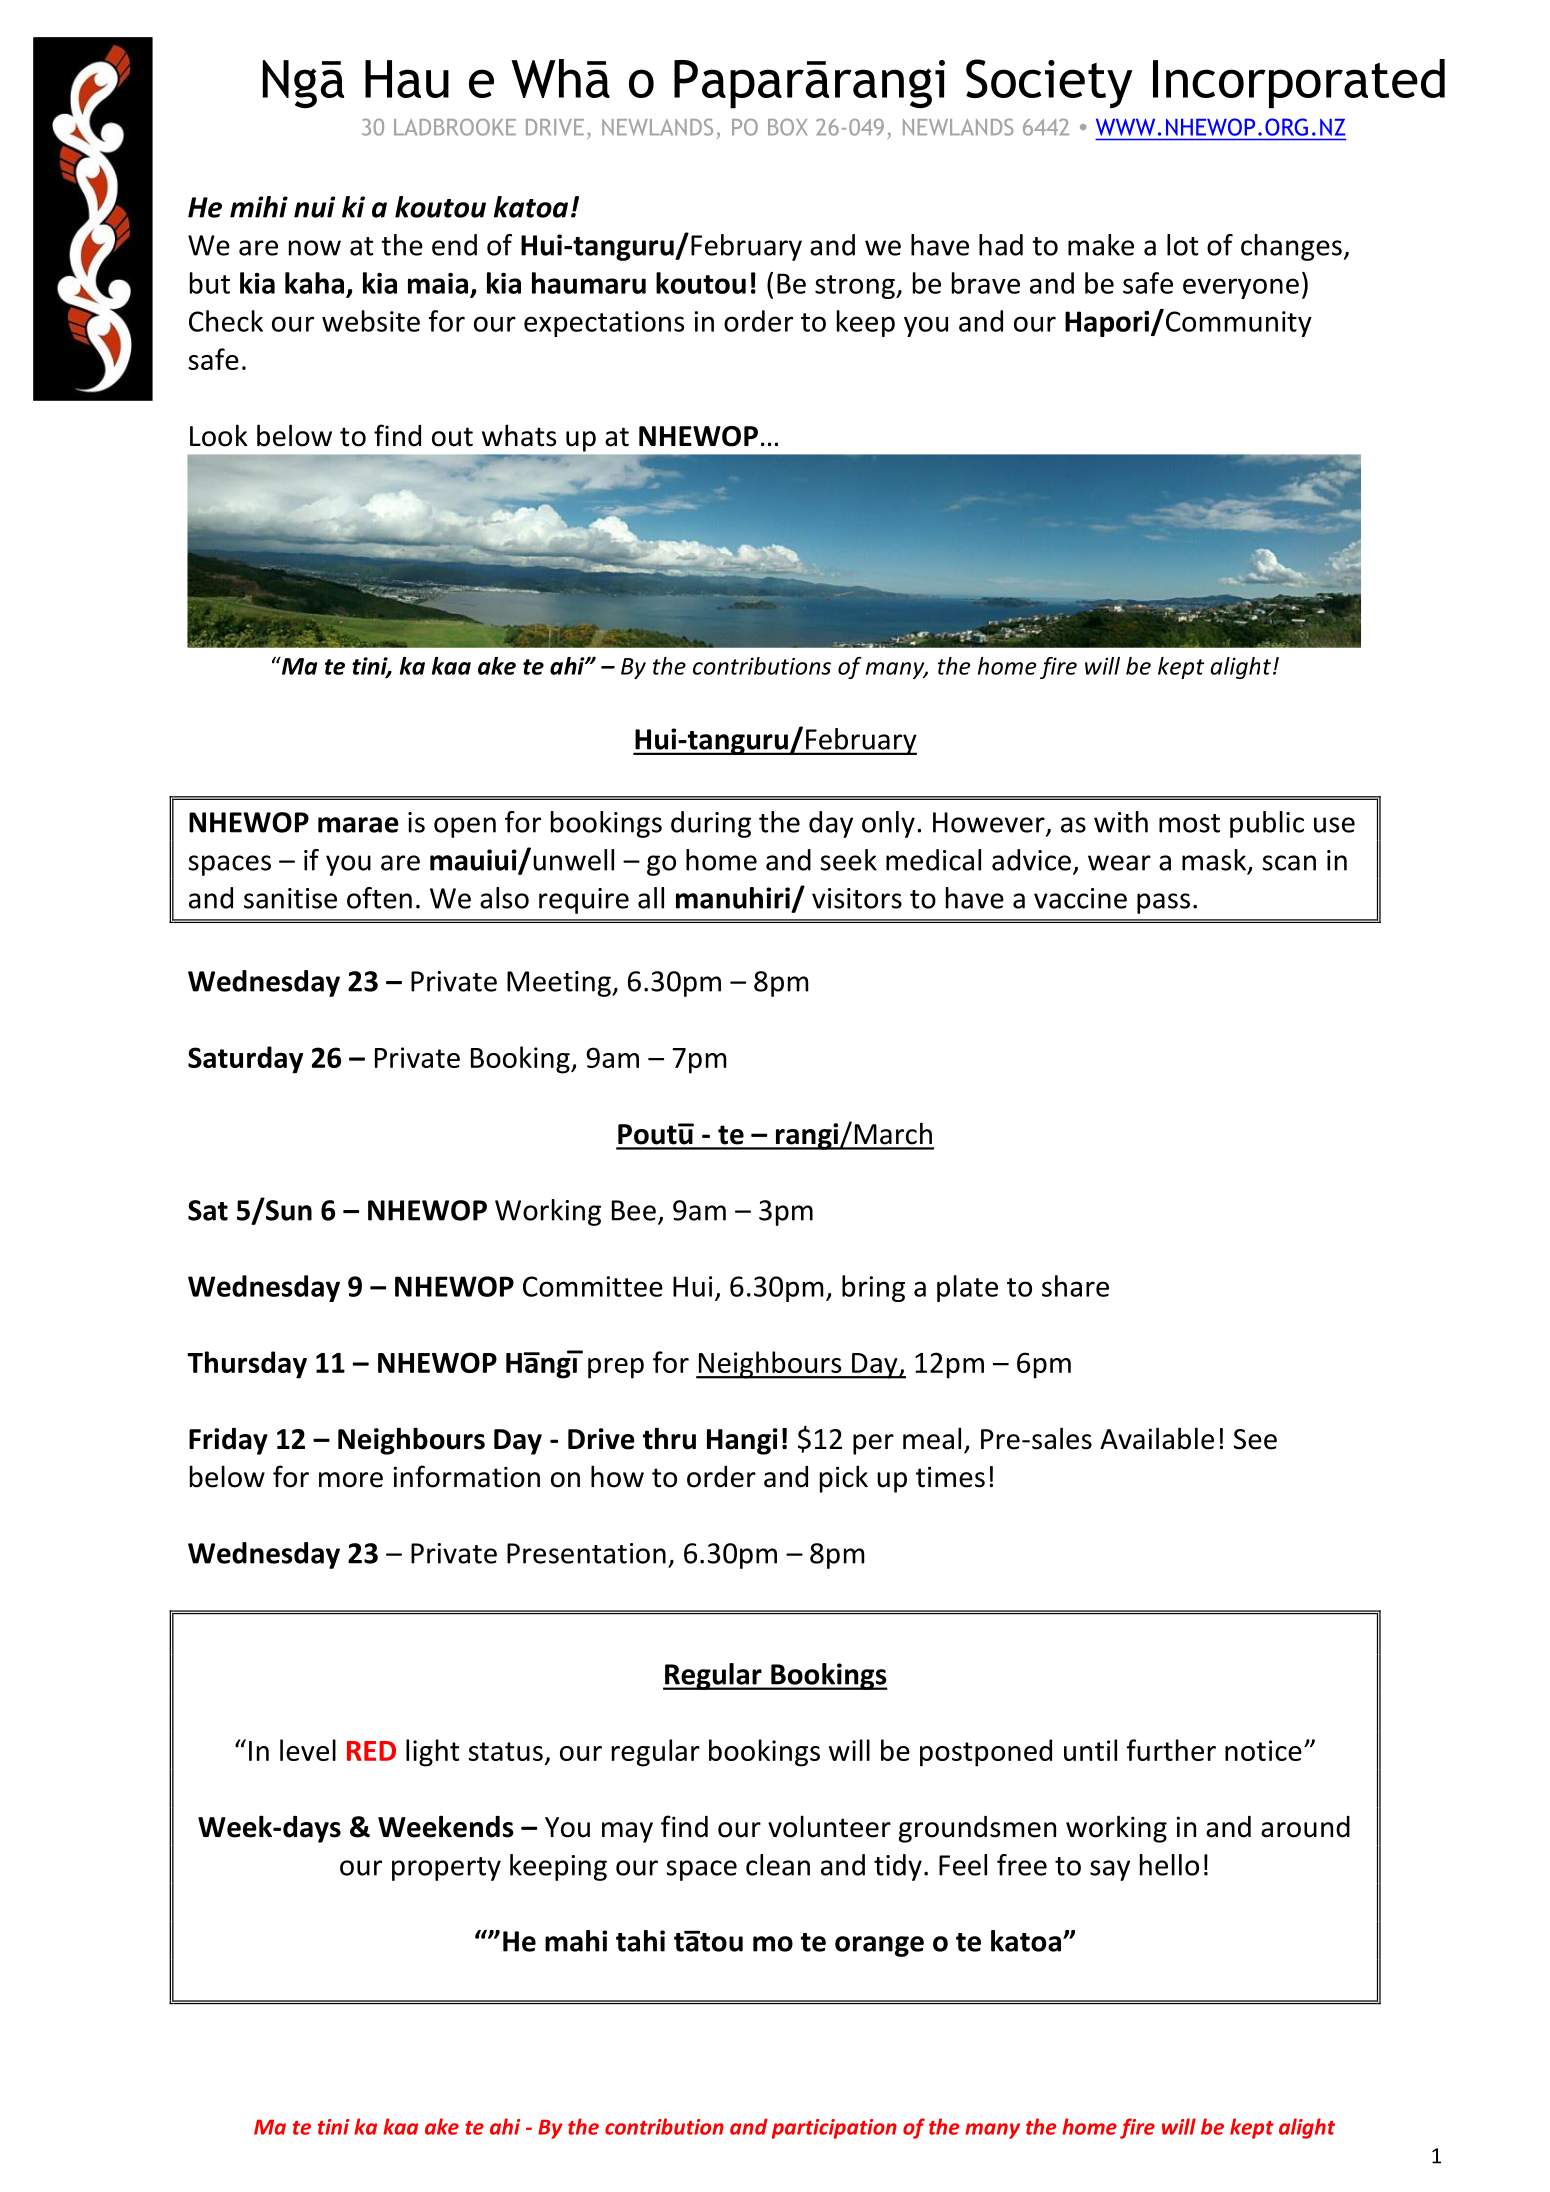 This screenshot has height=2192, width=1550. Describe the element at coordinates (844, 1479) in the screenshot. I see `pick` at that location.
